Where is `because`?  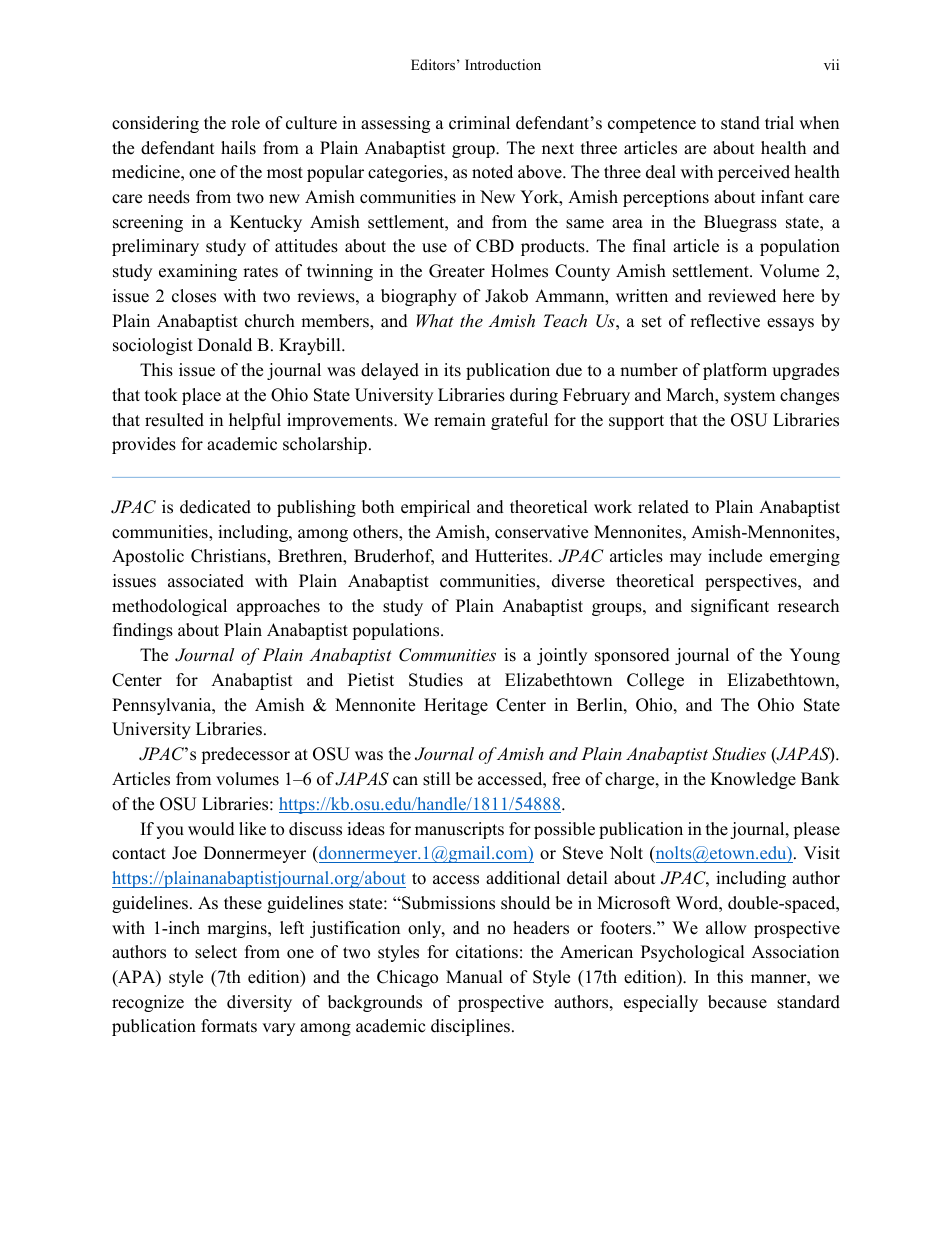 because is located at coordinates (737, 1002).
